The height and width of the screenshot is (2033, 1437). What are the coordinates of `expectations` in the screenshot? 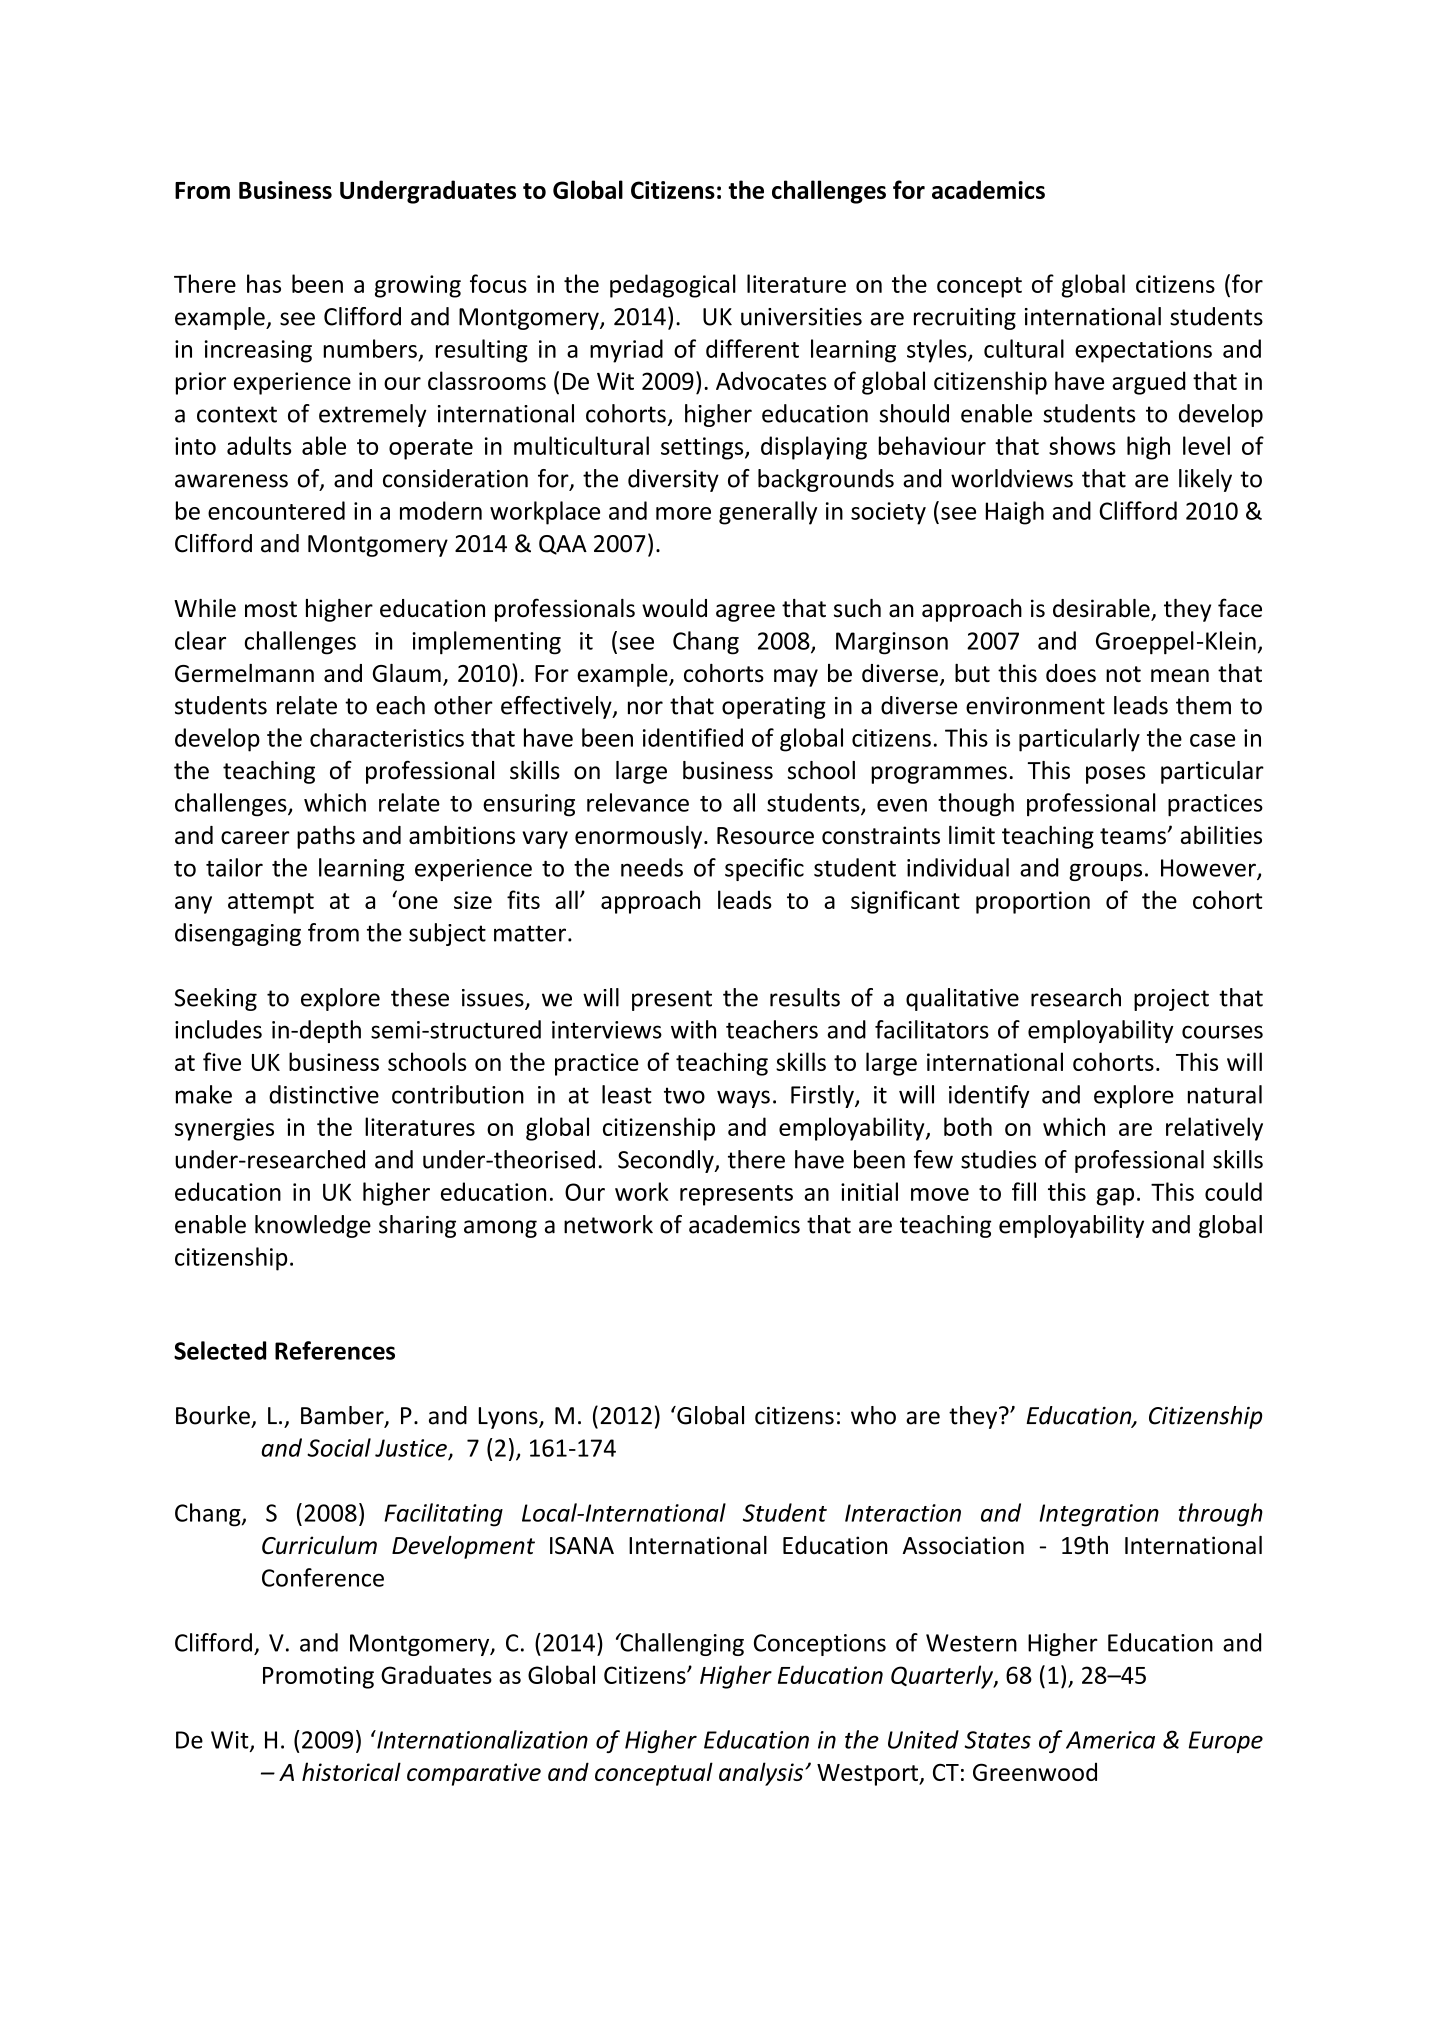 It's located at (1143, 351).
